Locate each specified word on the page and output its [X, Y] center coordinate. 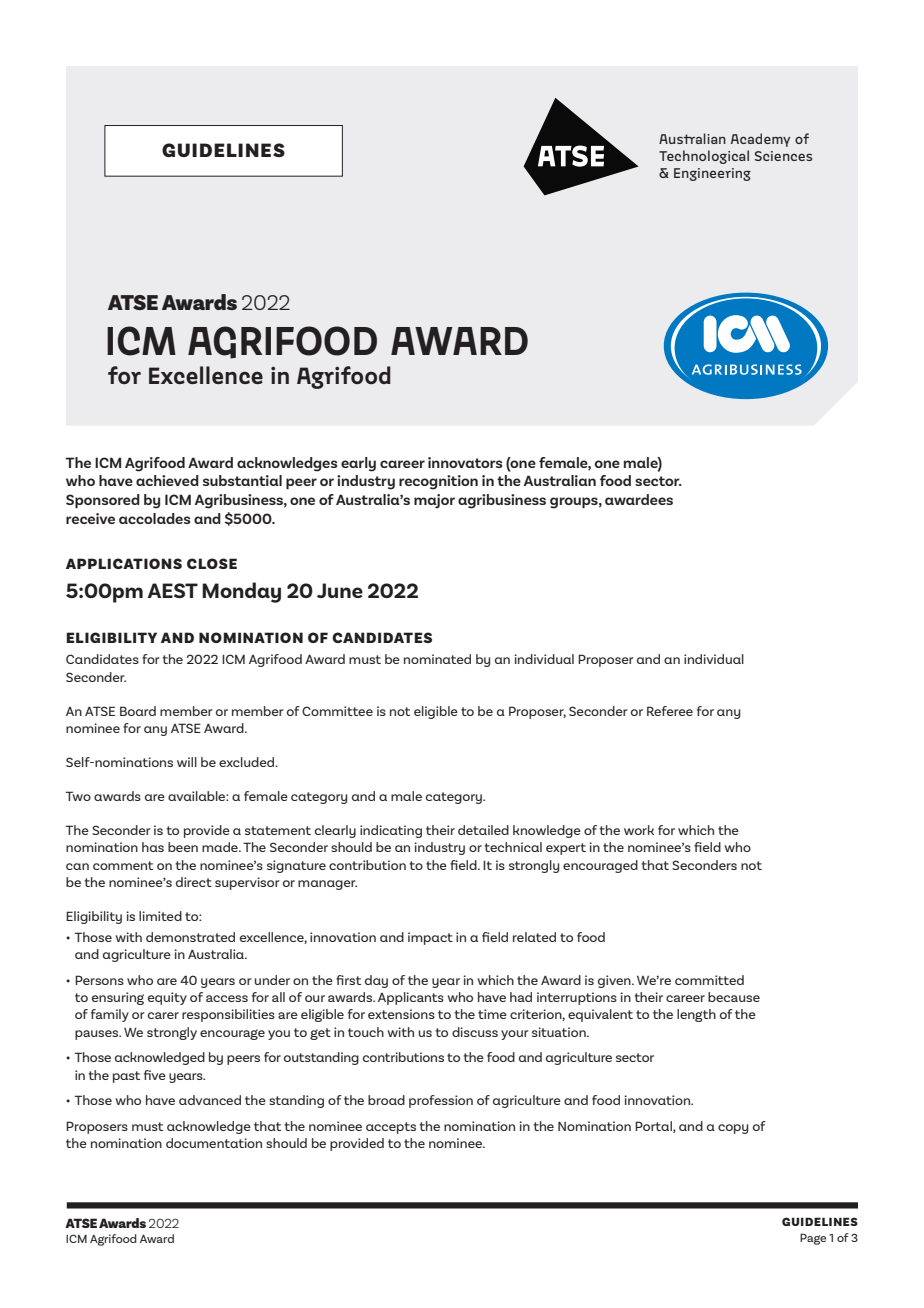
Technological [704, 157]
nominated [437, 659]
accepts [391, 1128]
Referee [670, 711]
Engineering [712, 174]
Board [138, 711]
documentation [214, 1143]
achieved [167, 480]
